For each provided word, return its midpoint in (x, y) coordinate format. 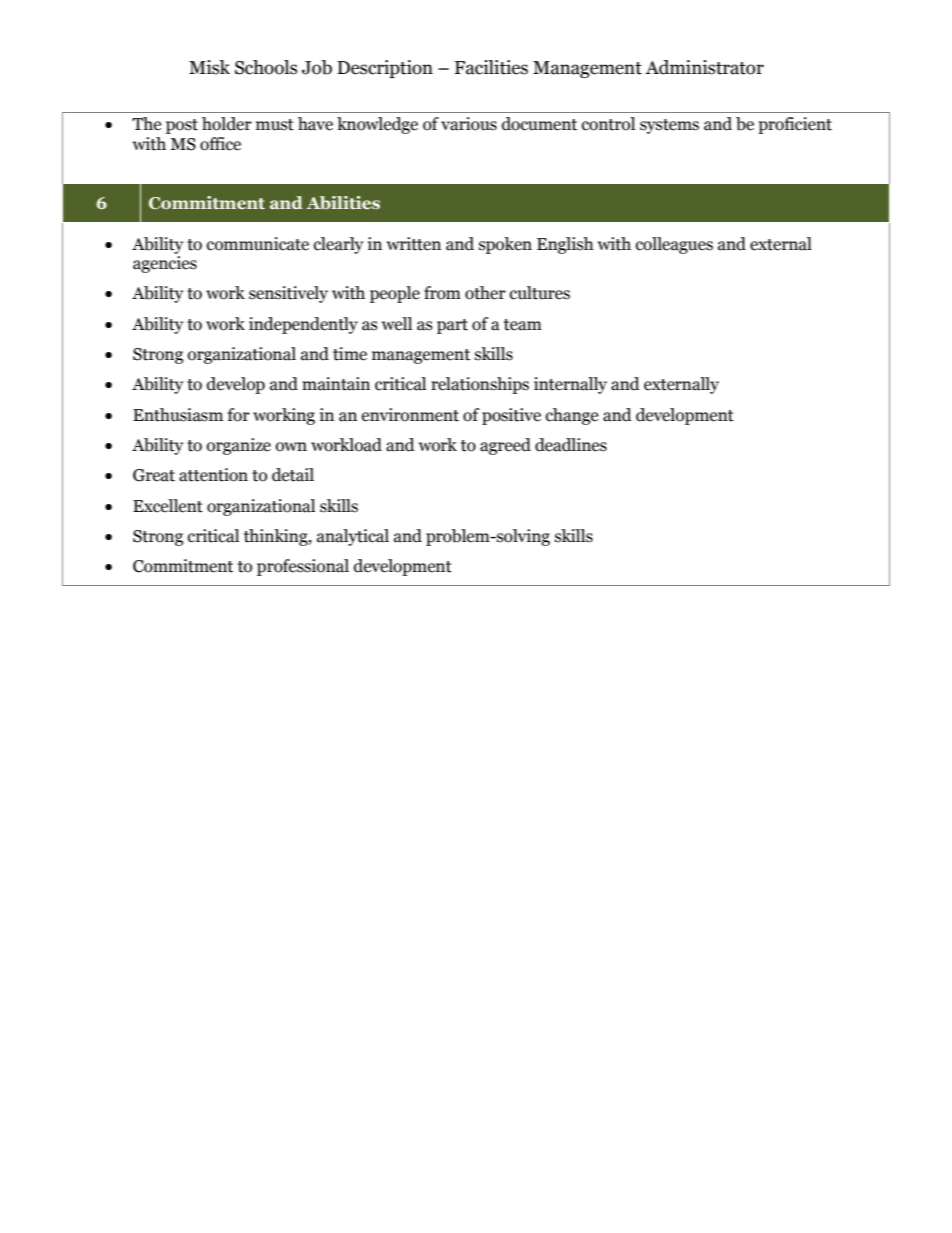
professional (303, 567)
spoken (505, 245)
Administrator (704, 67)
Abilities (343, 203)
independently (303, 325)
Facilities (491, 67)
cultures (540, 293)
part (452, 326)
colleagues (674, 245)
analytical (353, 537)
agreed (505, 446)
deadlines (571, 445)
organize (239, 446)
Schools (266, 67)
